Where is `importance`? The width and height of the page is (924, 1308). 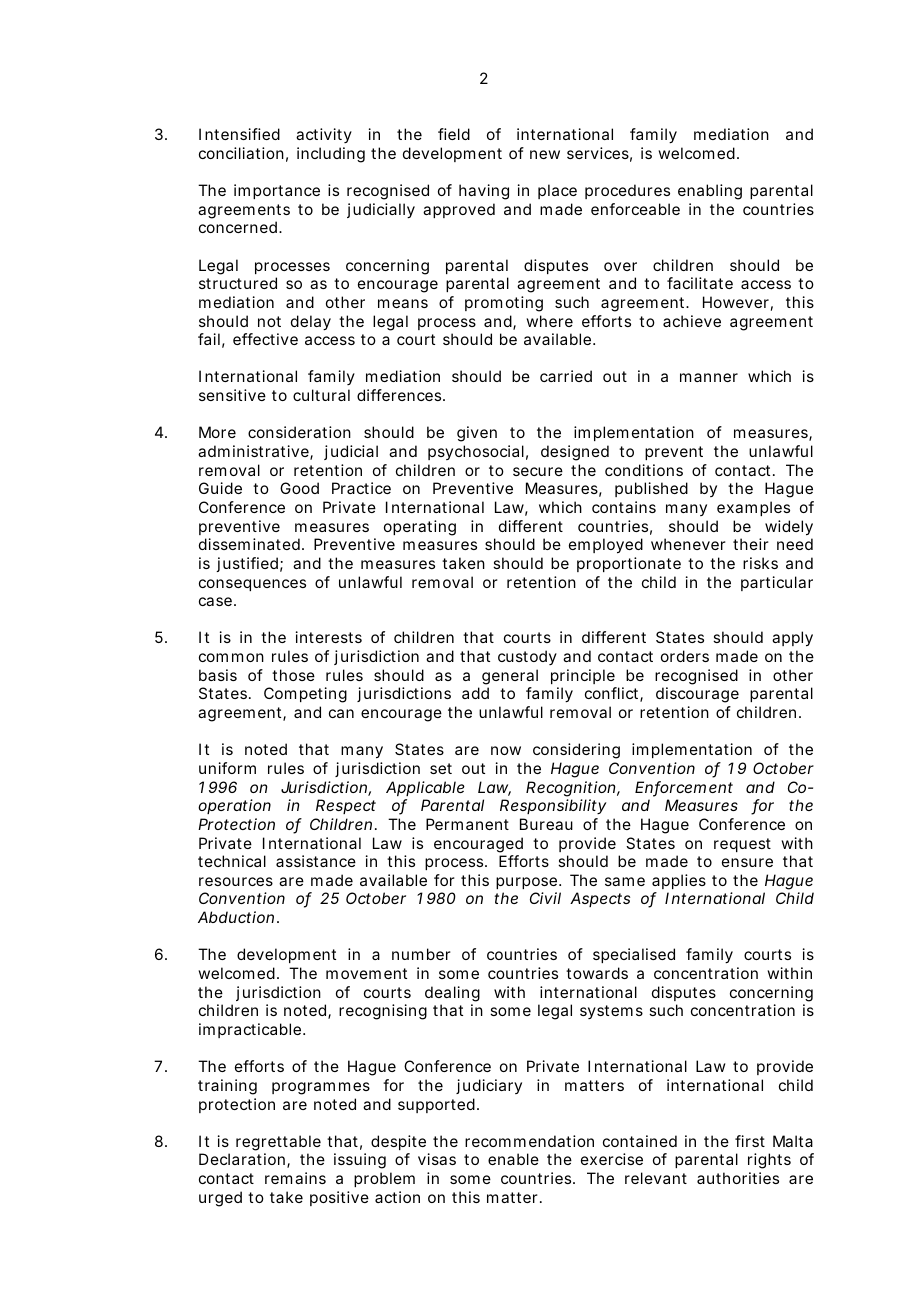
importance is located at coordinates (277, 191).
